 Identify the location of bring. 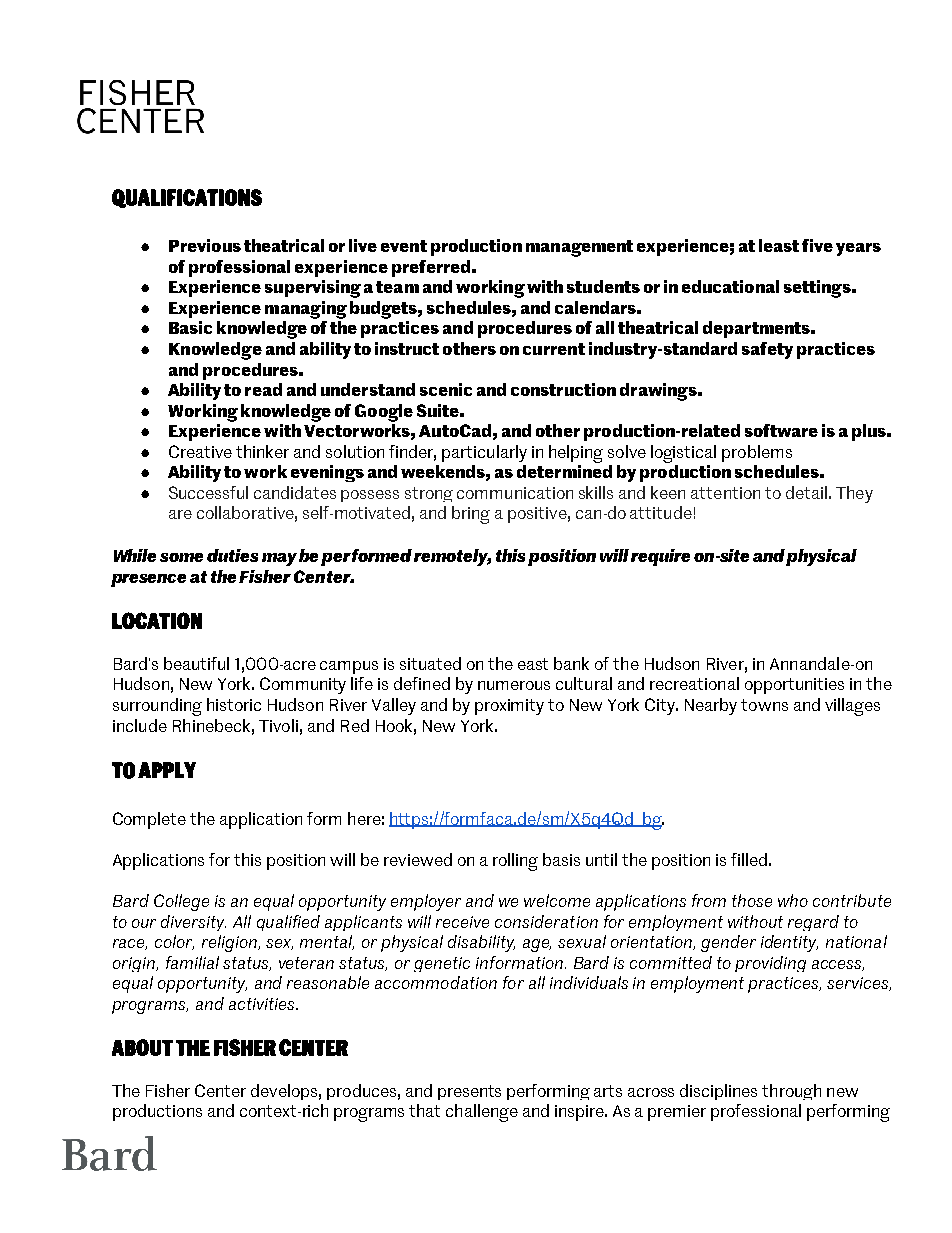
(471, 515).
